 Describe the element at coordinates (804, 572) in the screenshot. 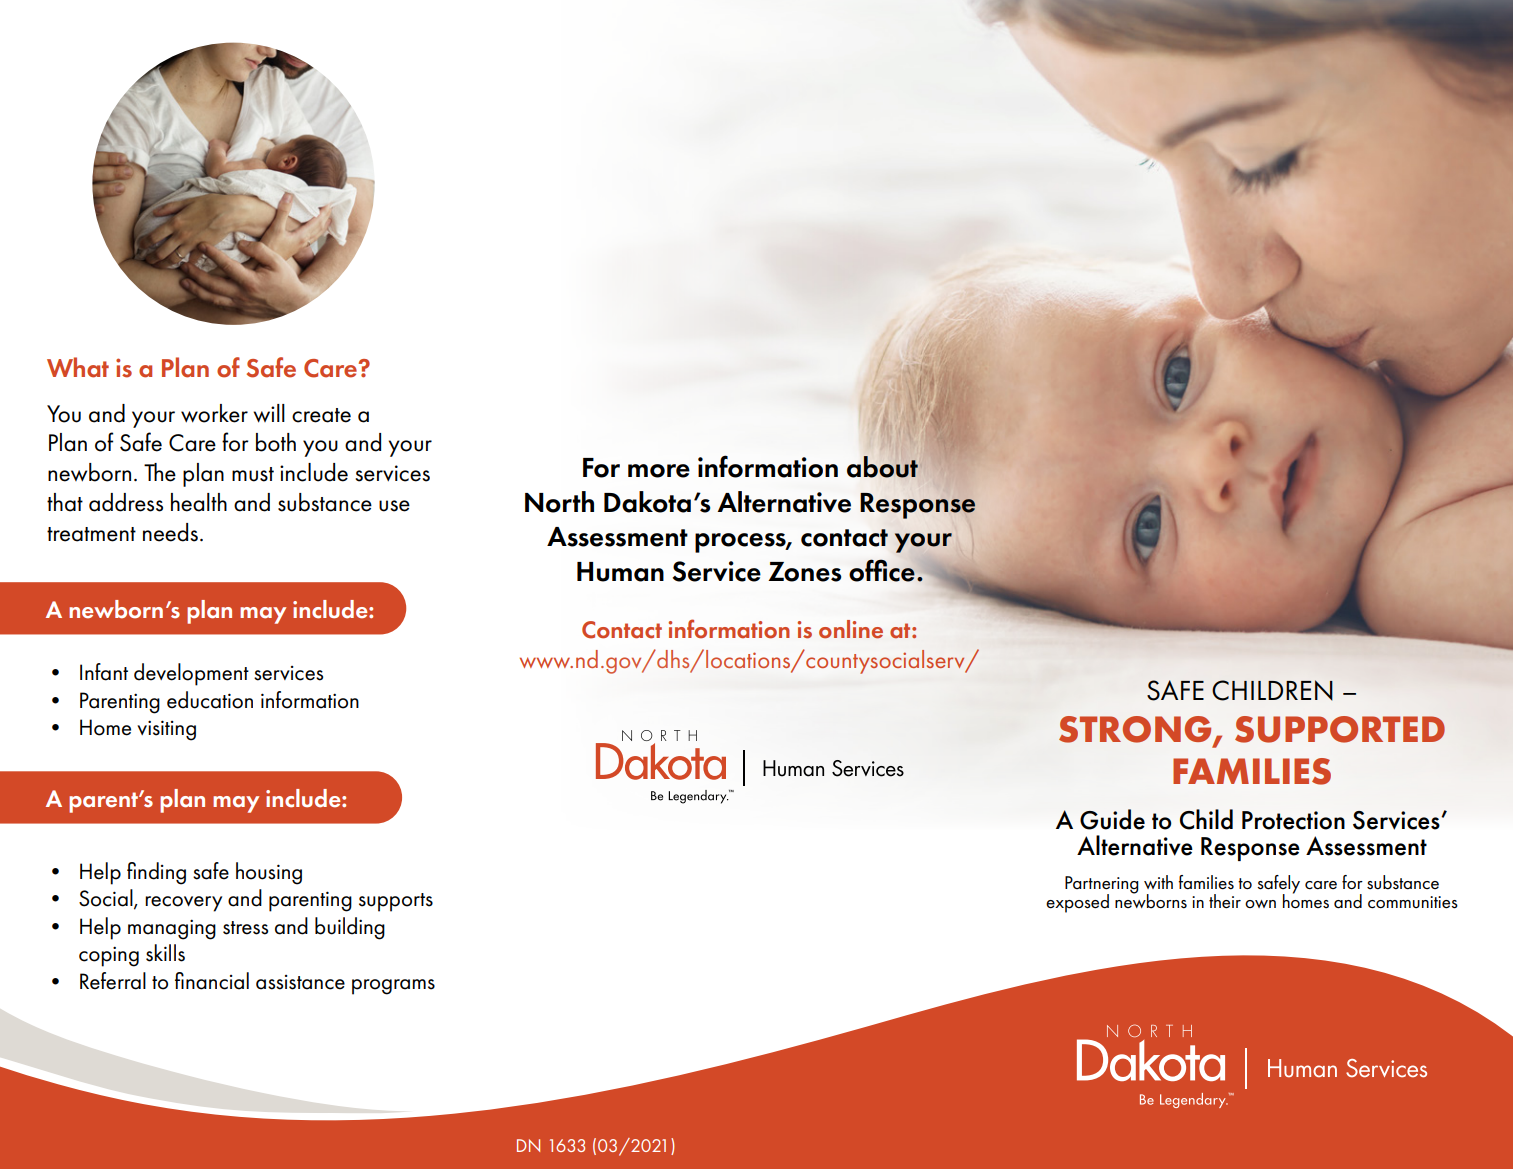

I see `Zones` at that location.
